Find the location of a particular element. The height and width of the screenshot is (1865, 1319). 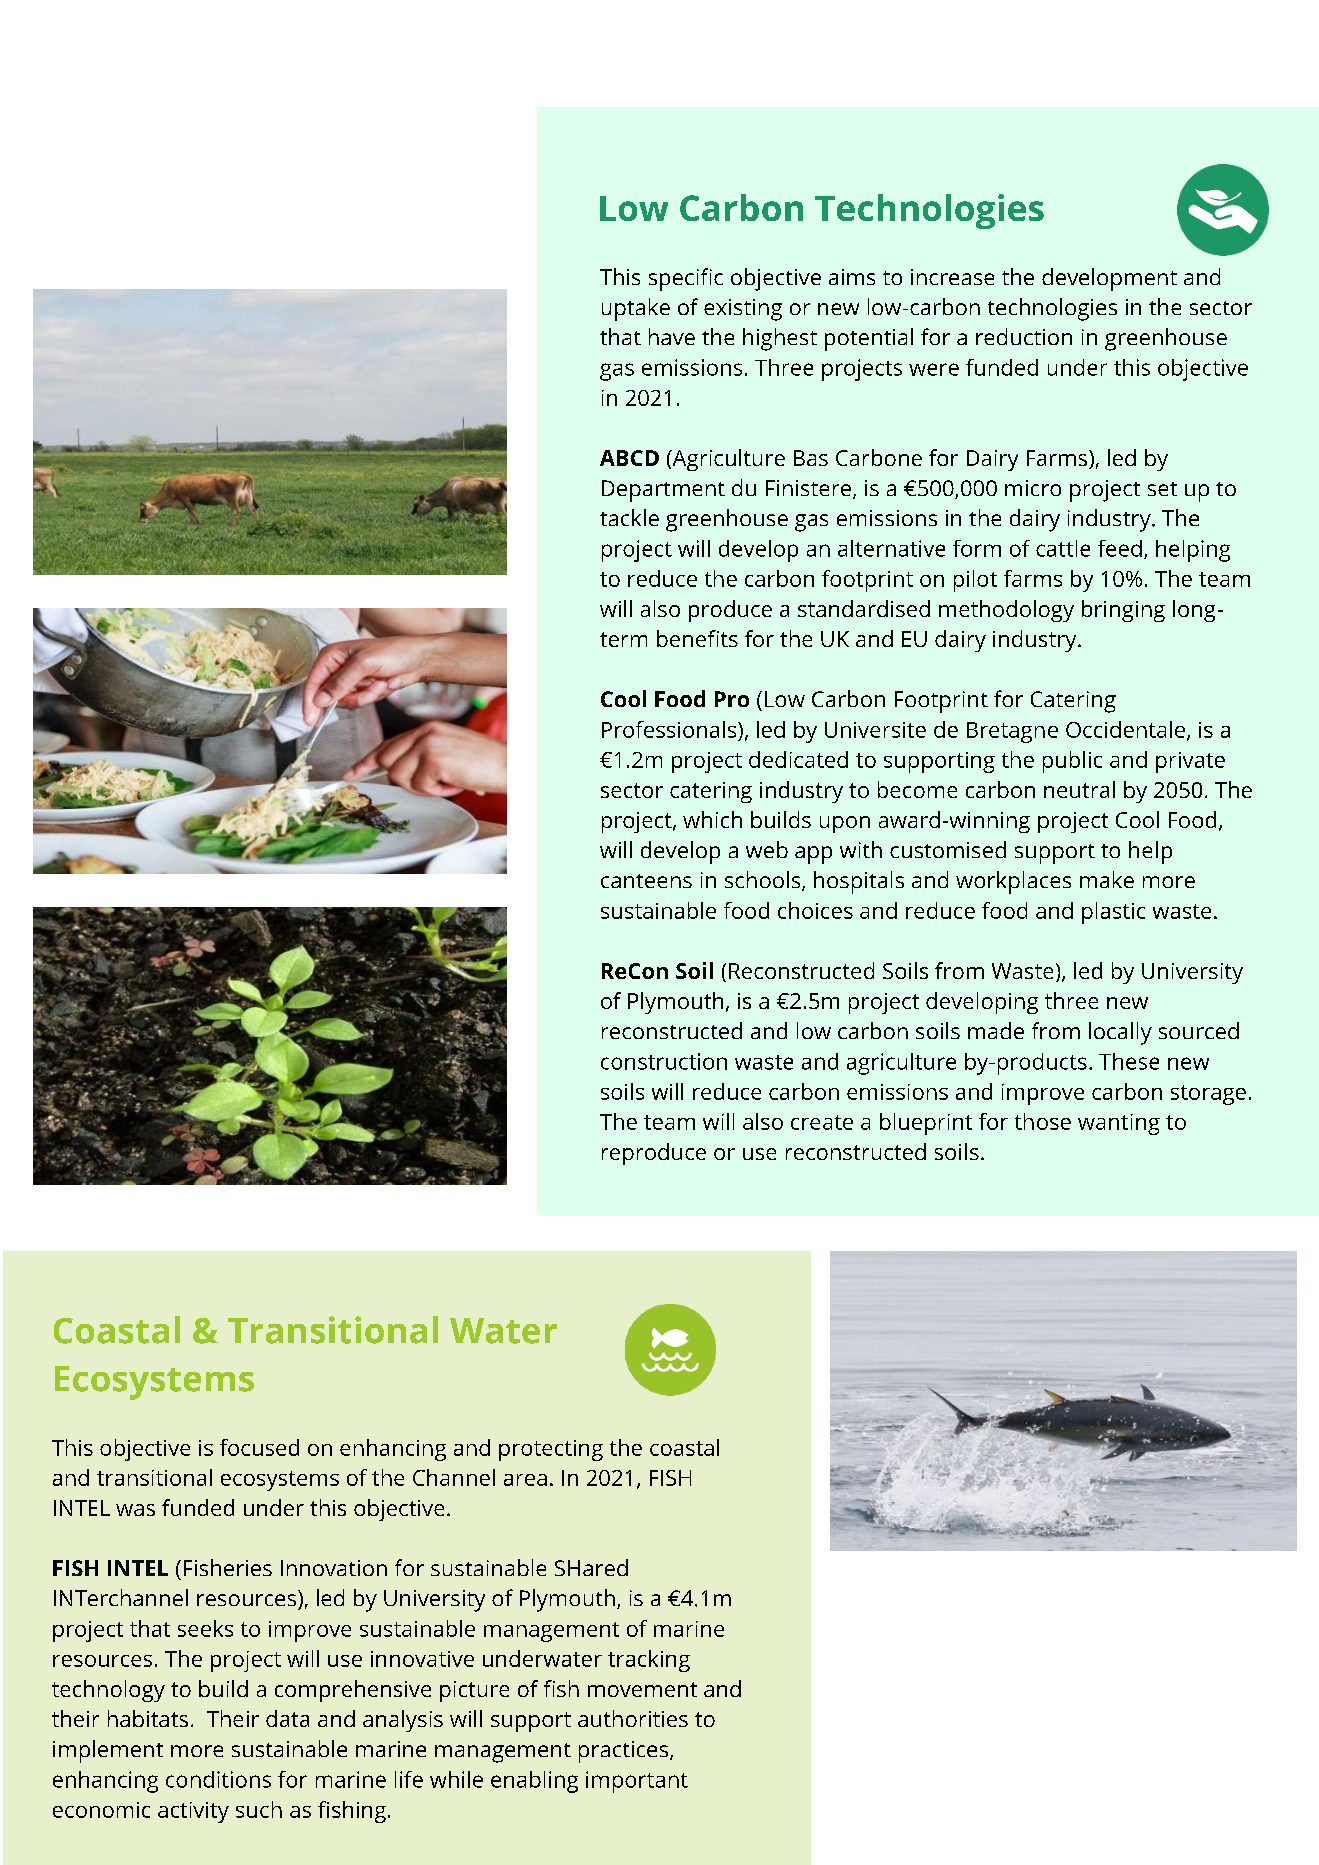

movement is located at coordinates (642, 1689).
